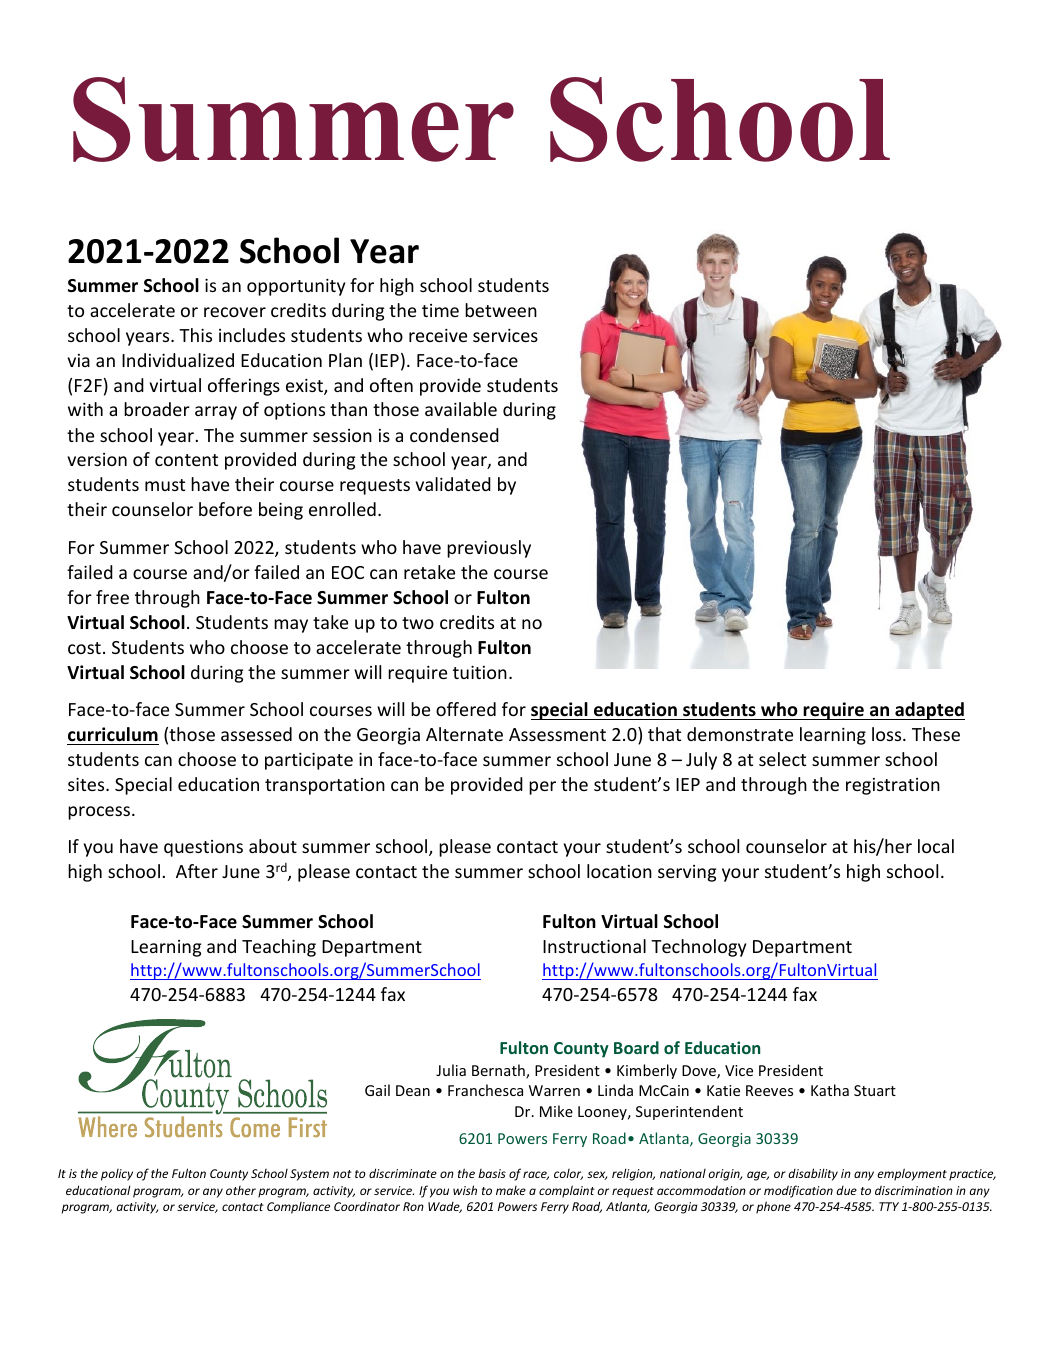 The width and height of the screenshot is (1041, 1347). Describe the element at coordinates (594, 946) in the screenshot. I see `Instructional` at that location.
